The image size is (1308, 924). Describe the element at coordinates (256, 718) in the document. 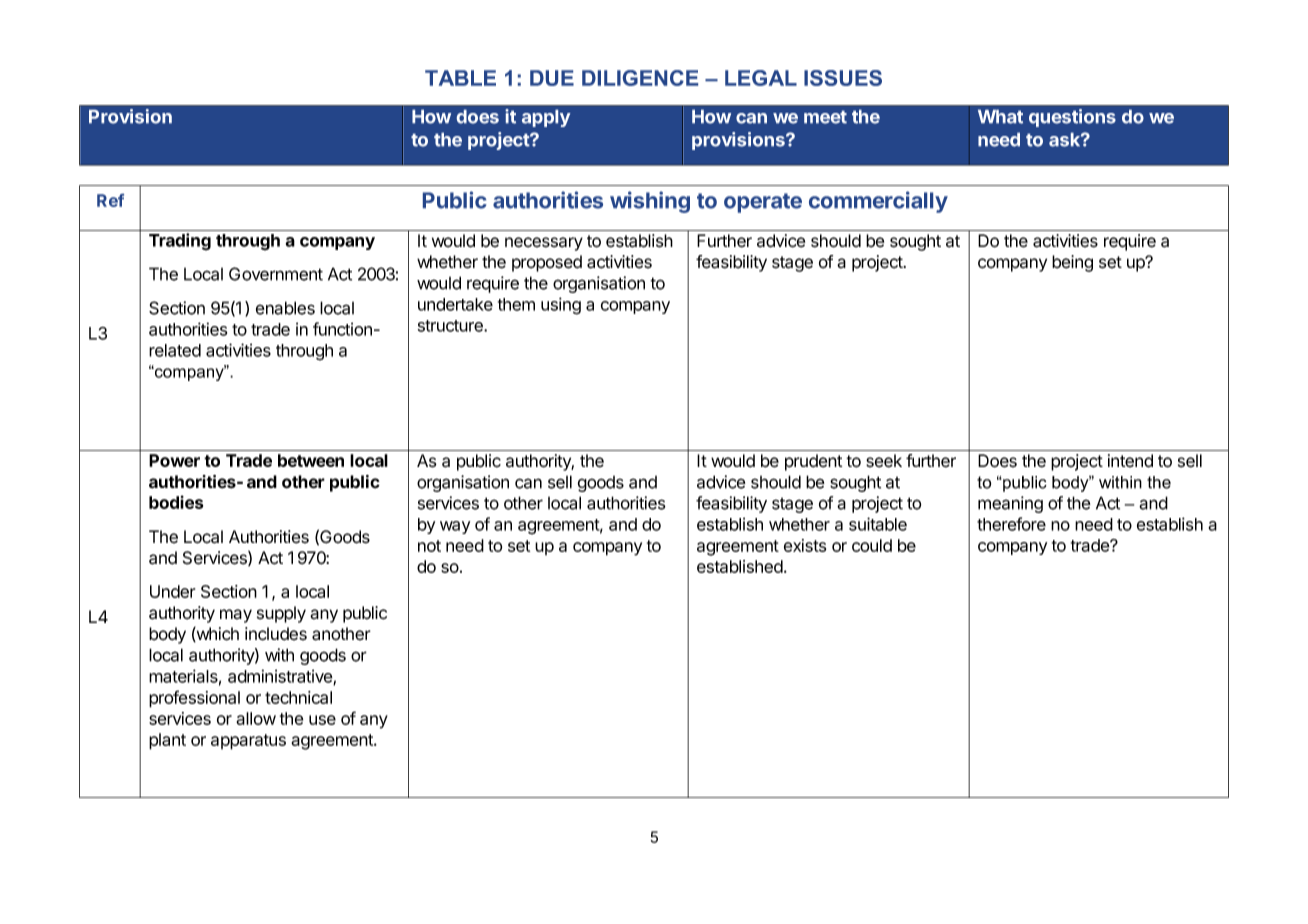

I see `allow` at that location.
